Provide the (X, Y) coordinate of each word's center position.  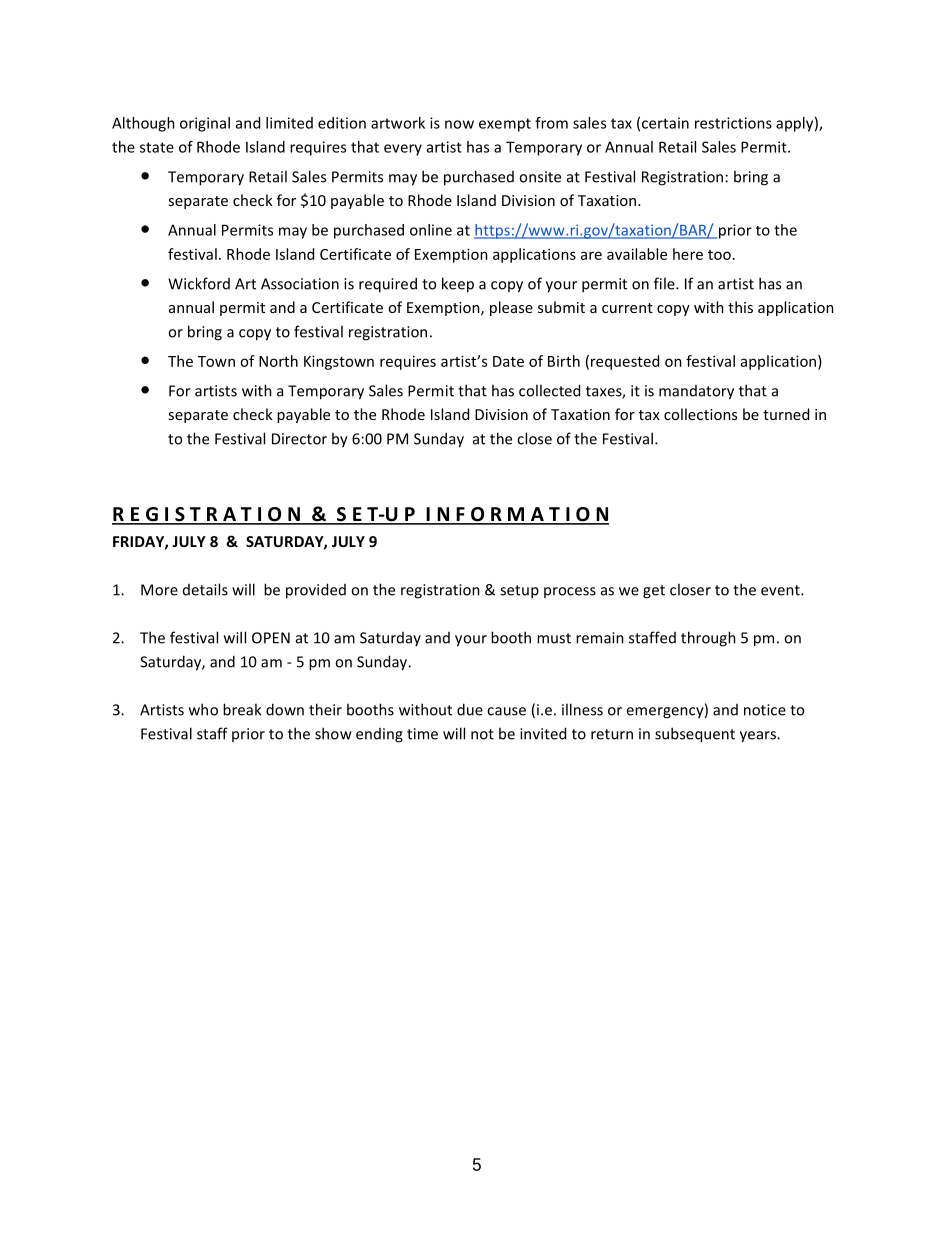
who (203, 709)
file (665, 283)
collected (549, 390)
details (205, 589)
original (205, 124)
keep (458, 285)
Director (299, 439)
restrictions (733, 123)
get (654, 592)
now (459, 124)
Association (300, 284)
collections (700, 414)
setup (519, 592)
